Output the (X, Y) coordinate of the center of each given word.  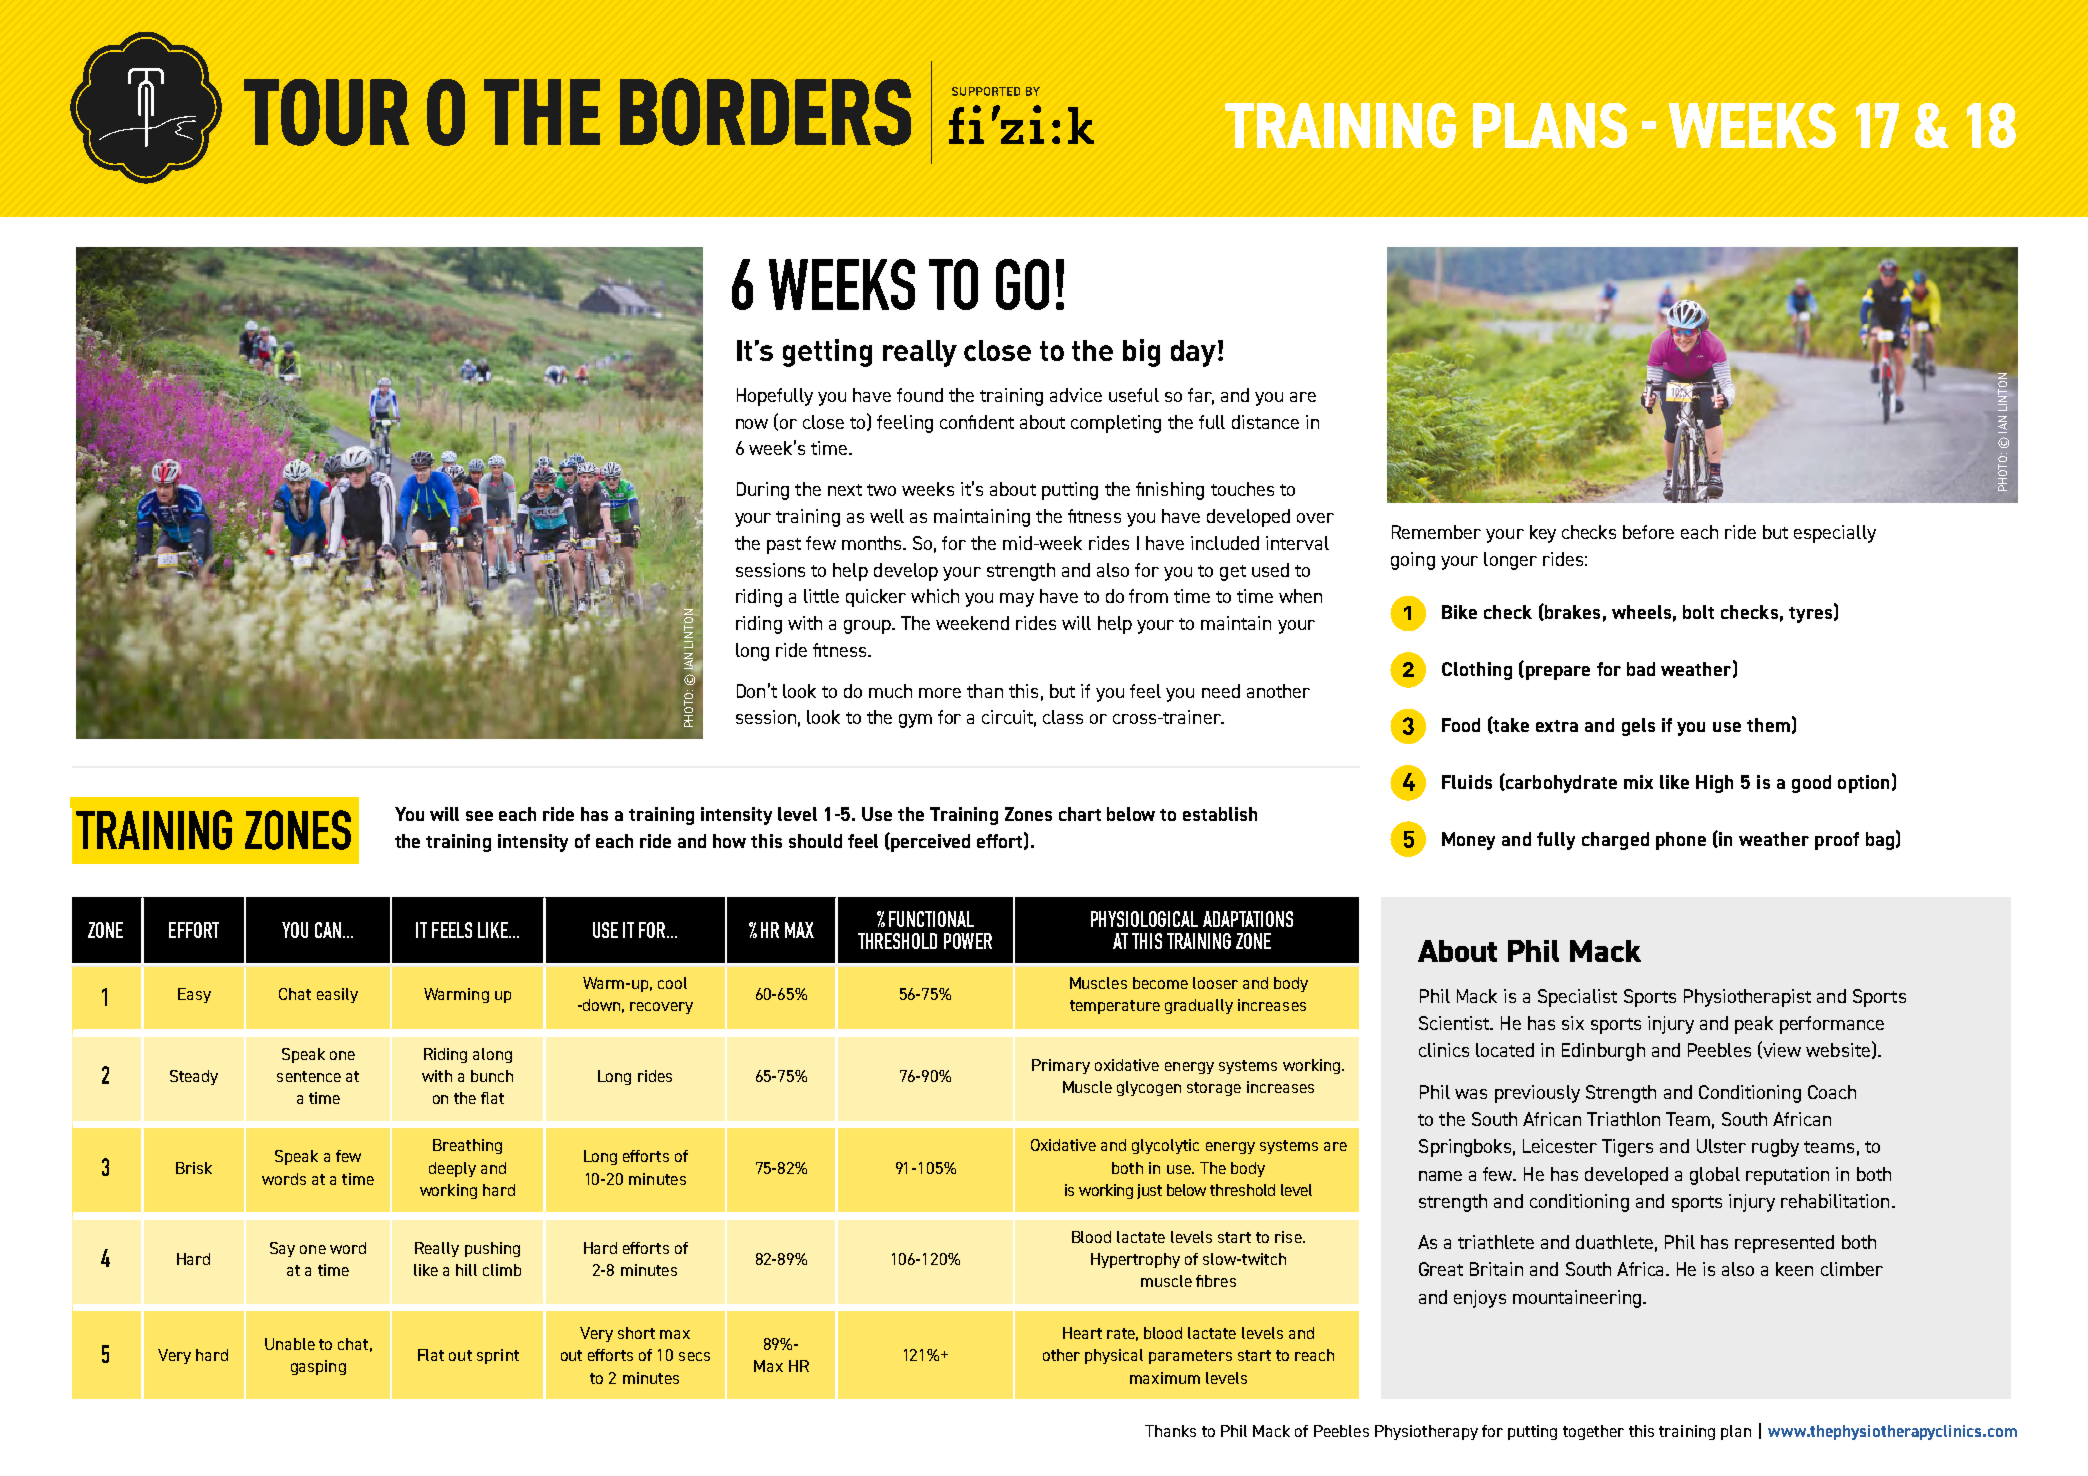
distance (1265, 422)
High (1714, 784)
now (752, 424)
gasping (318, 1367)
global (1715, 1176)
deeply (452, 1169)
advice (1076, 395)
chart (1080, 814)
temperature (1115, 1007)
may (1017, 600)
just (1149, 1191)
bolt (1698, 612)
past (784, 546)
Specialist (1577, 998)
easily (337, 995)
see (479, 816)
